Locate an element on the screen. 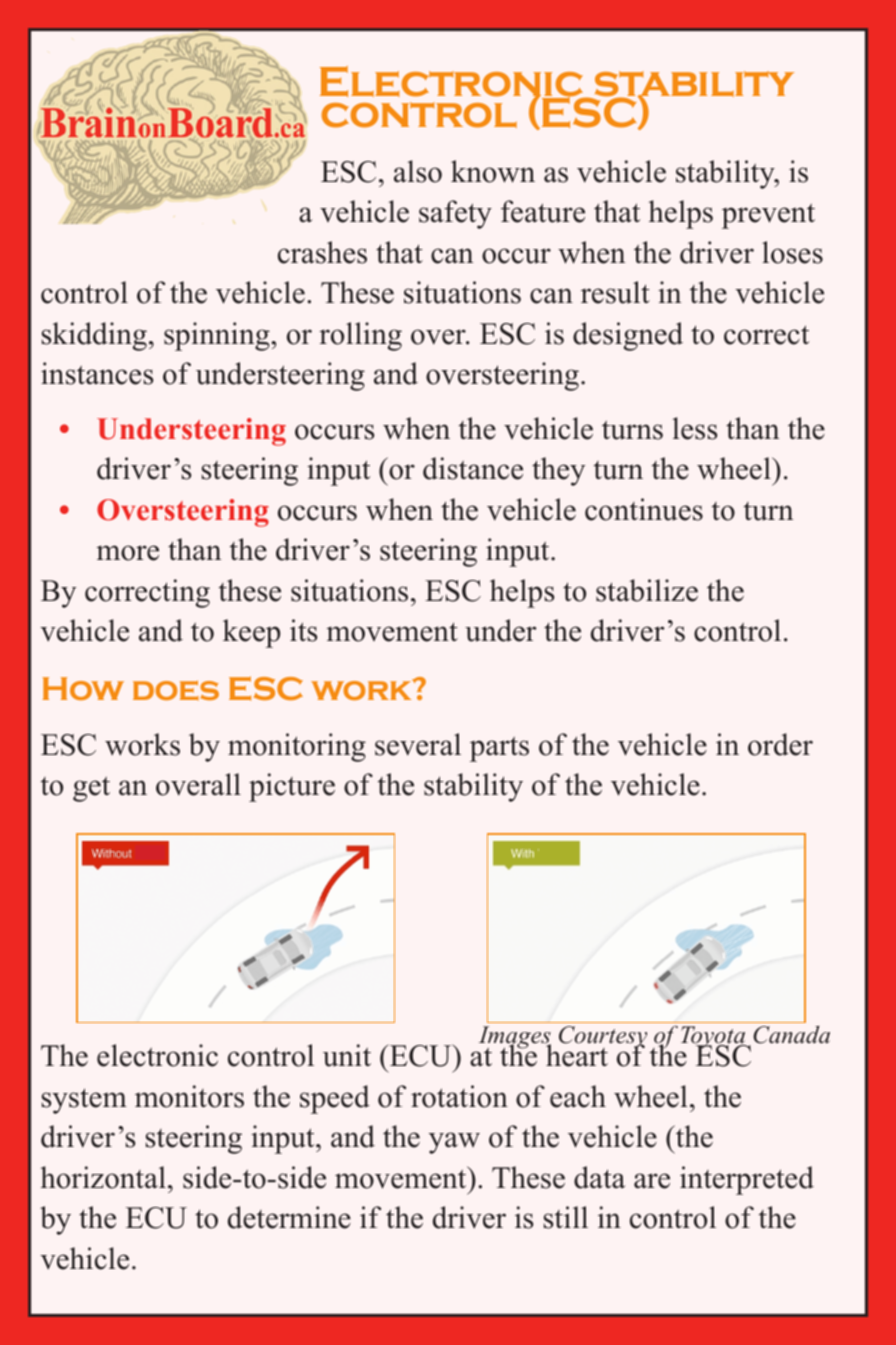 The height and width of the screenshot is (1345, 896). monitors is located at coordinates (189, 1096).
